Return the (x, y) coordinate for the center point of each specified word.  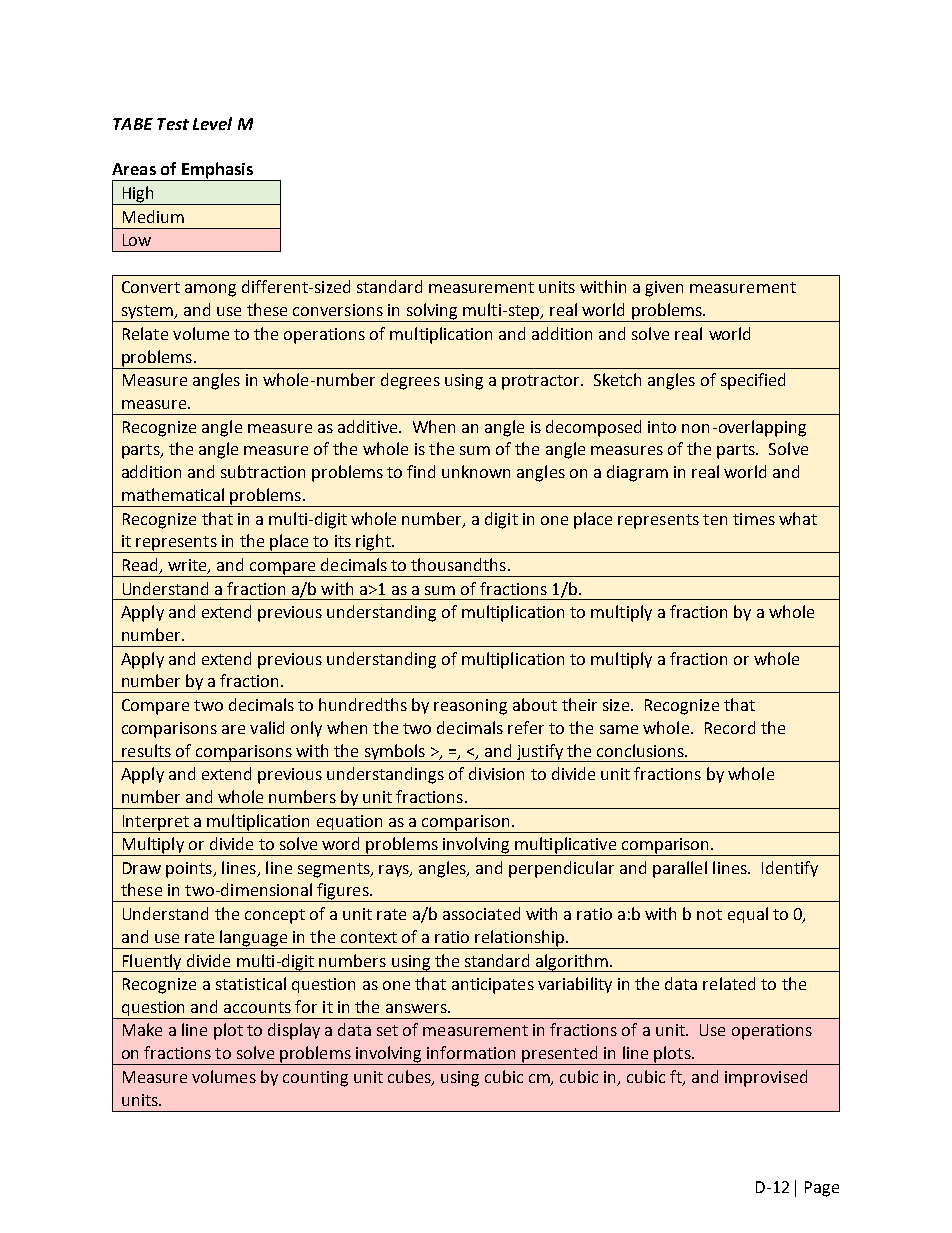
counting (315, 1079)
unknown (476, 471)
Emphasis (217, 171)
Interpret (156, 823)
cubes (410, 1078)
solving (432, 312)
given (664, 289)
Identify (790, 869)
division (496, 773)
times (754, 519)
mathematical (173, 494)
